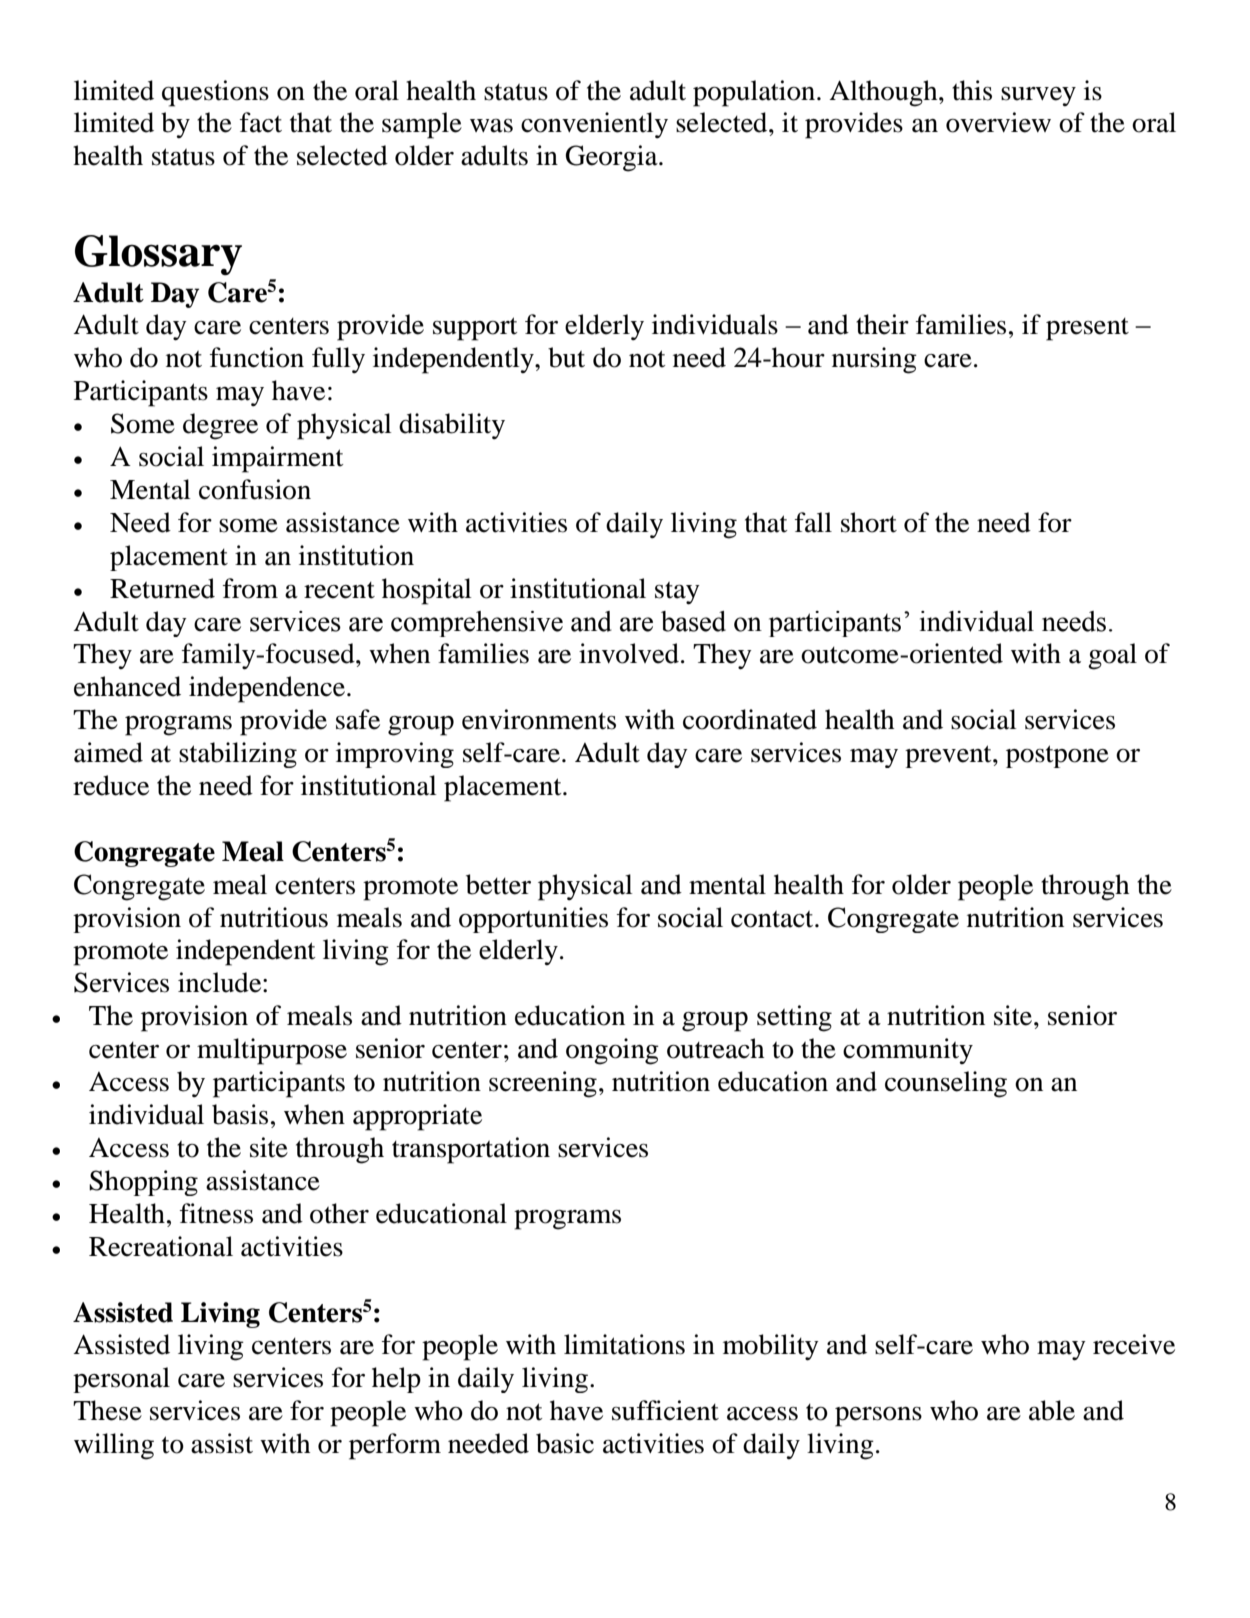 The image size is (1250, 1618). What do you see at coordinates (250, 588) in the image?
I see `from` at bounding box center [250, 588].
